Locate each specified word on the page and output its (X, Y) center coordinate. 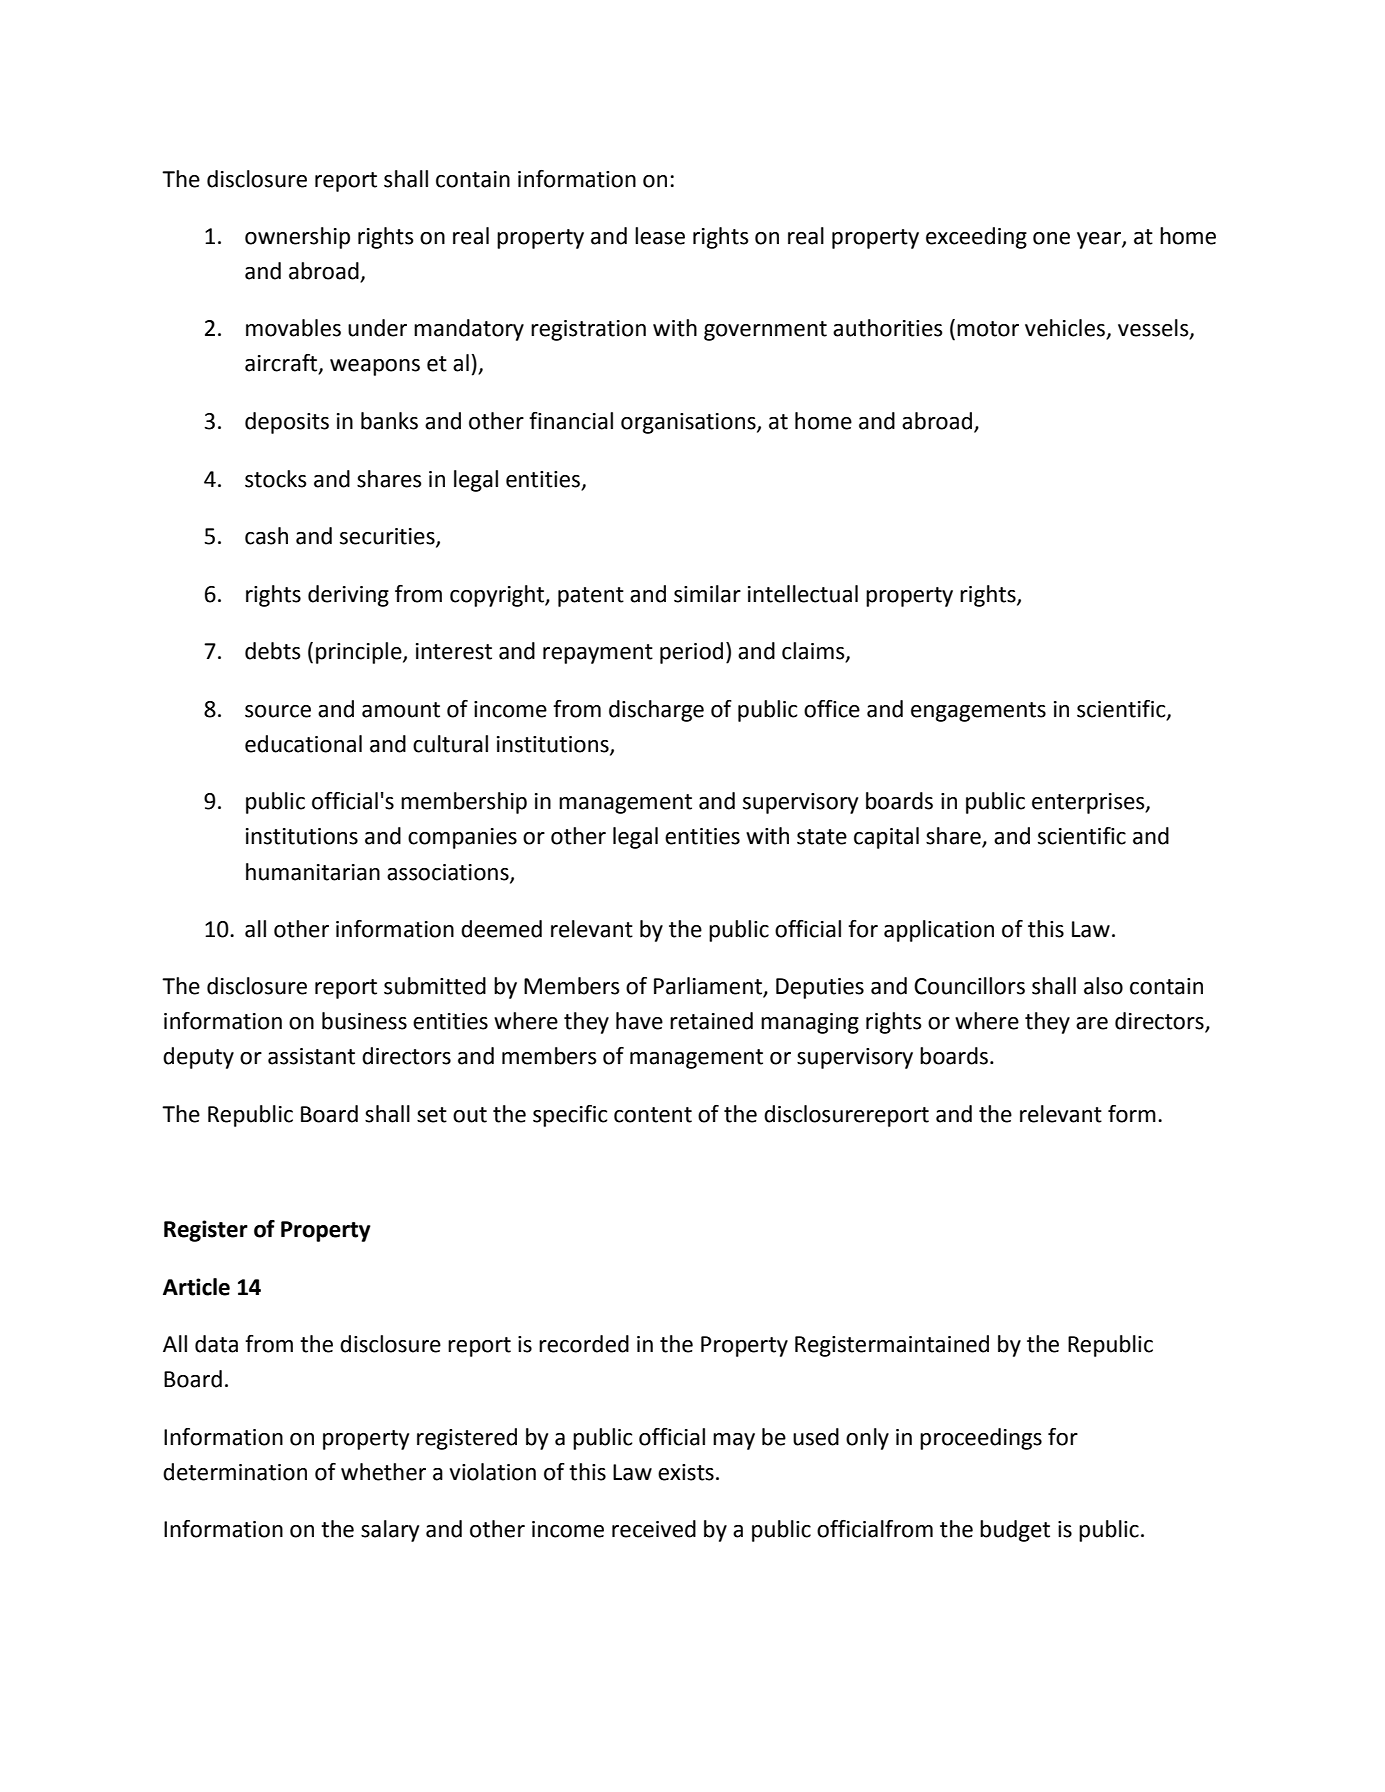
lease (660, 236)
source (278, 711)
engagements (978, 712)
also (1103, 986)
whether (383, 1472)
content (653, 1115)
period (691, 653)
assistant (311, 1056)
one (1051, 238)
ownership (297, 238)
